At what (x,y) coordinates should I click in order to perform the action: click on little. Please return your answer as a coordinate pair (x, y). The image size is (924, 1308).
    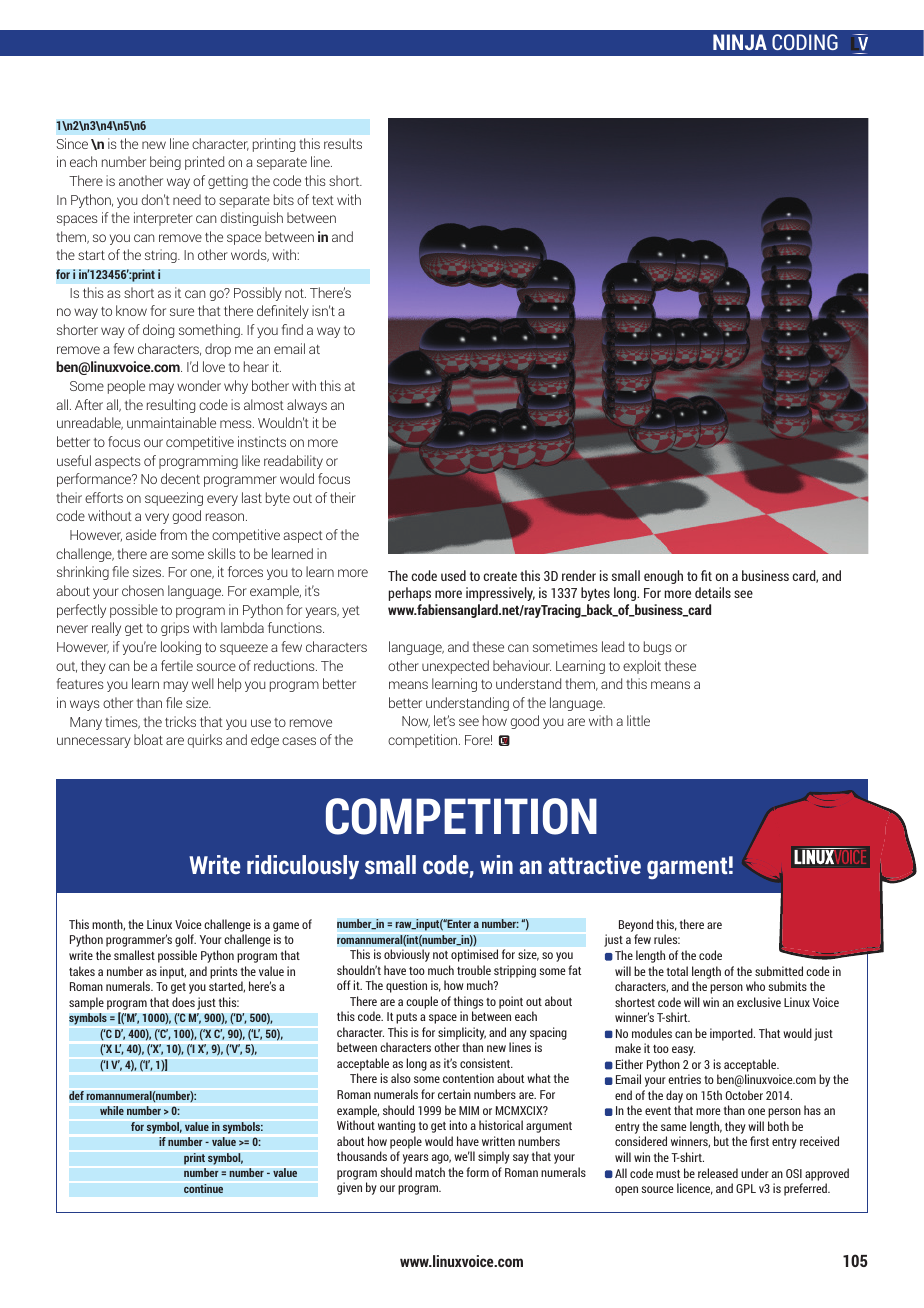
    Looking at the image, I should click on (638, 720).
